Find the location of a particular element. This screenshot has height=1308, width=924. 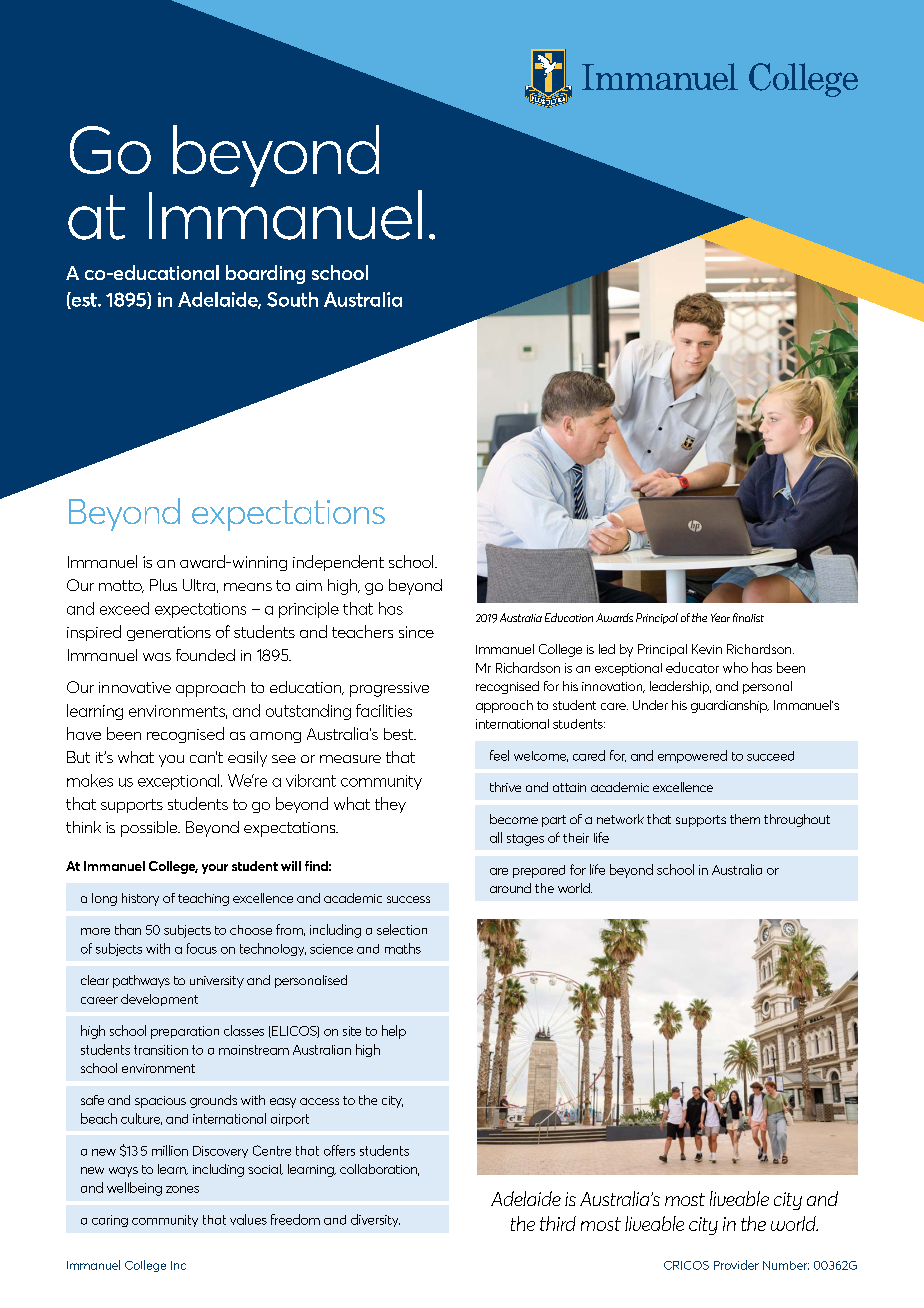

best is located at coordinates (400, 734).
